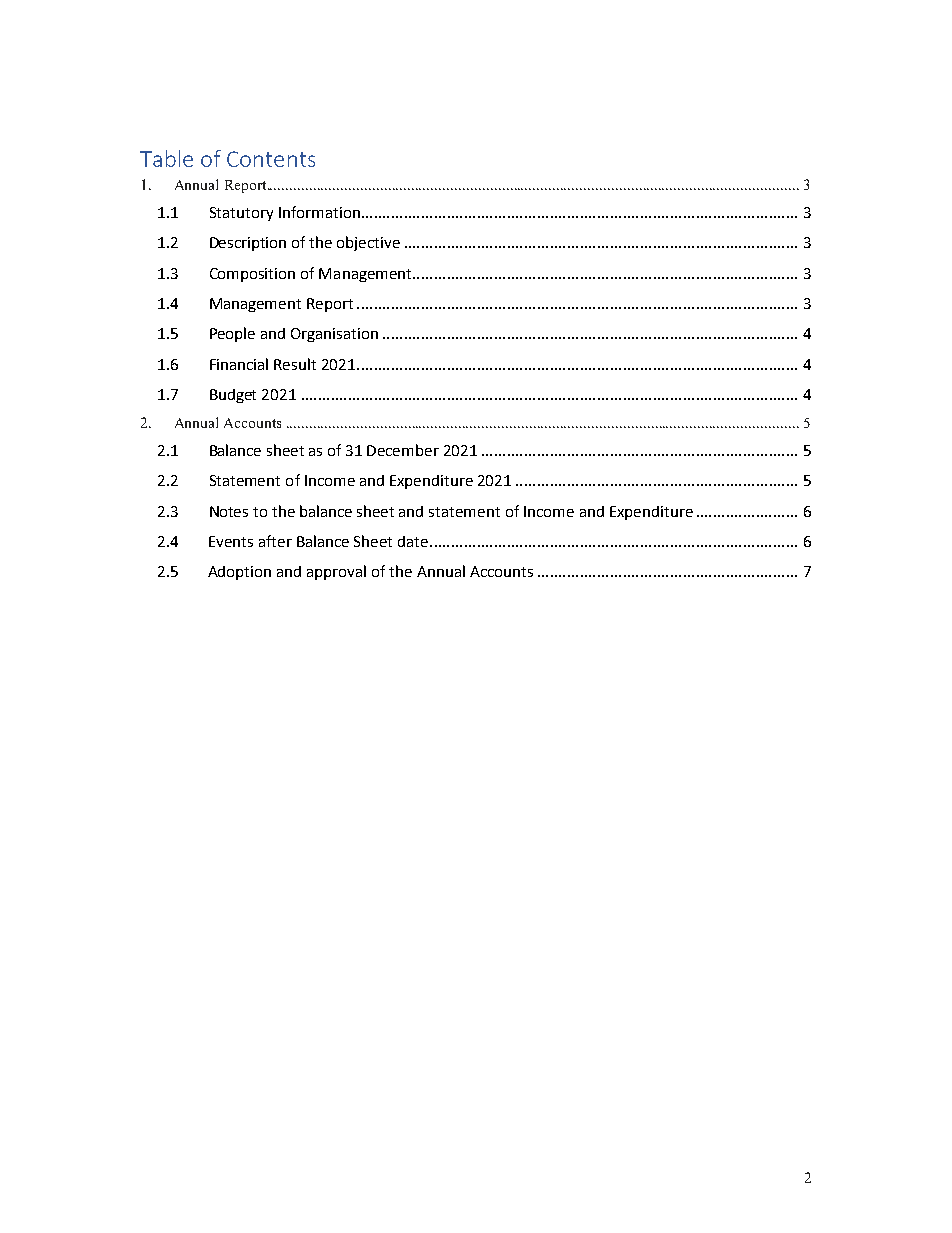  I want to click on Contents, so click(271, 159).
